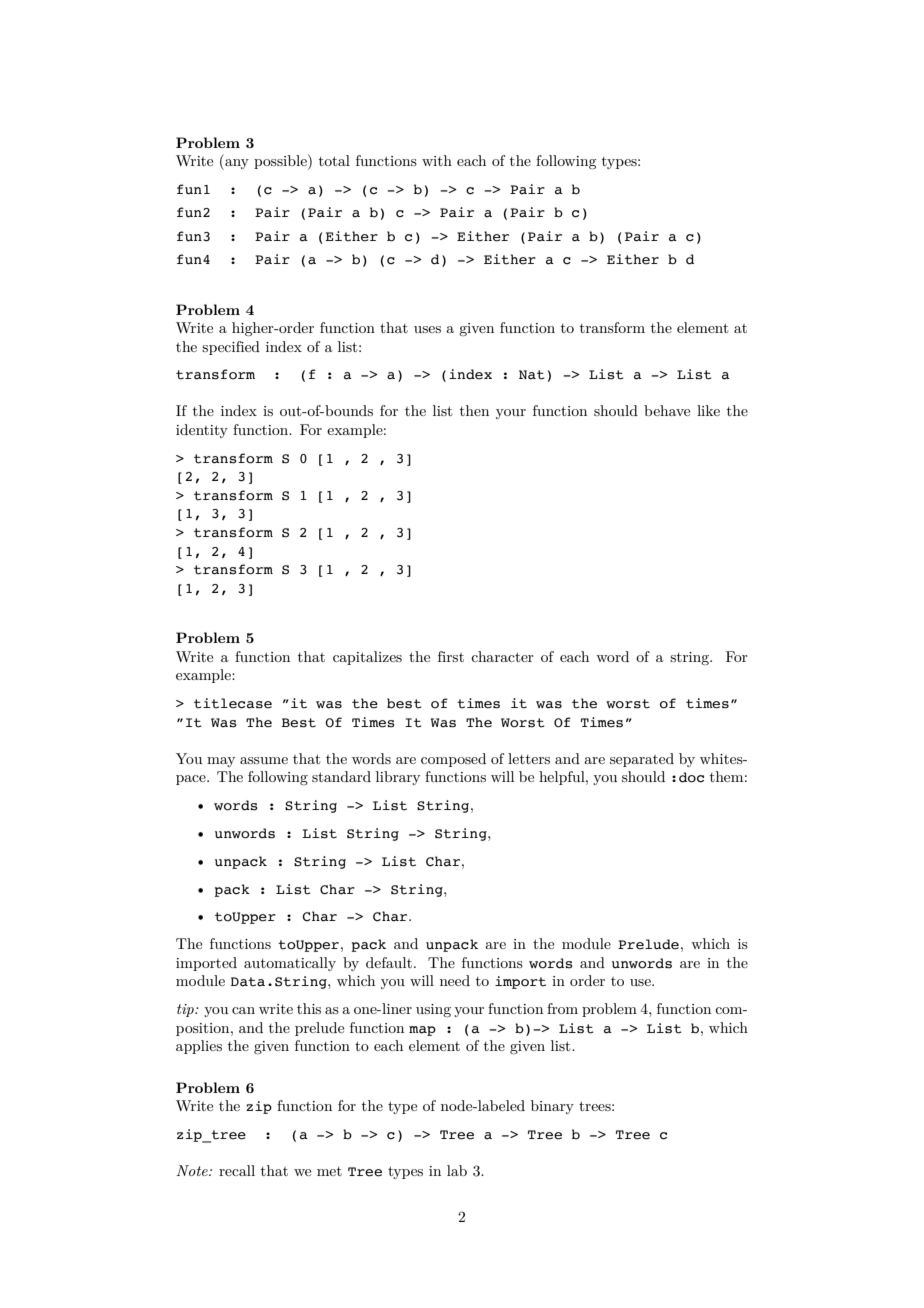  What do you see at coordinates (691, 777) in the document?
I see `doc` at bounding box center [691, 777].
